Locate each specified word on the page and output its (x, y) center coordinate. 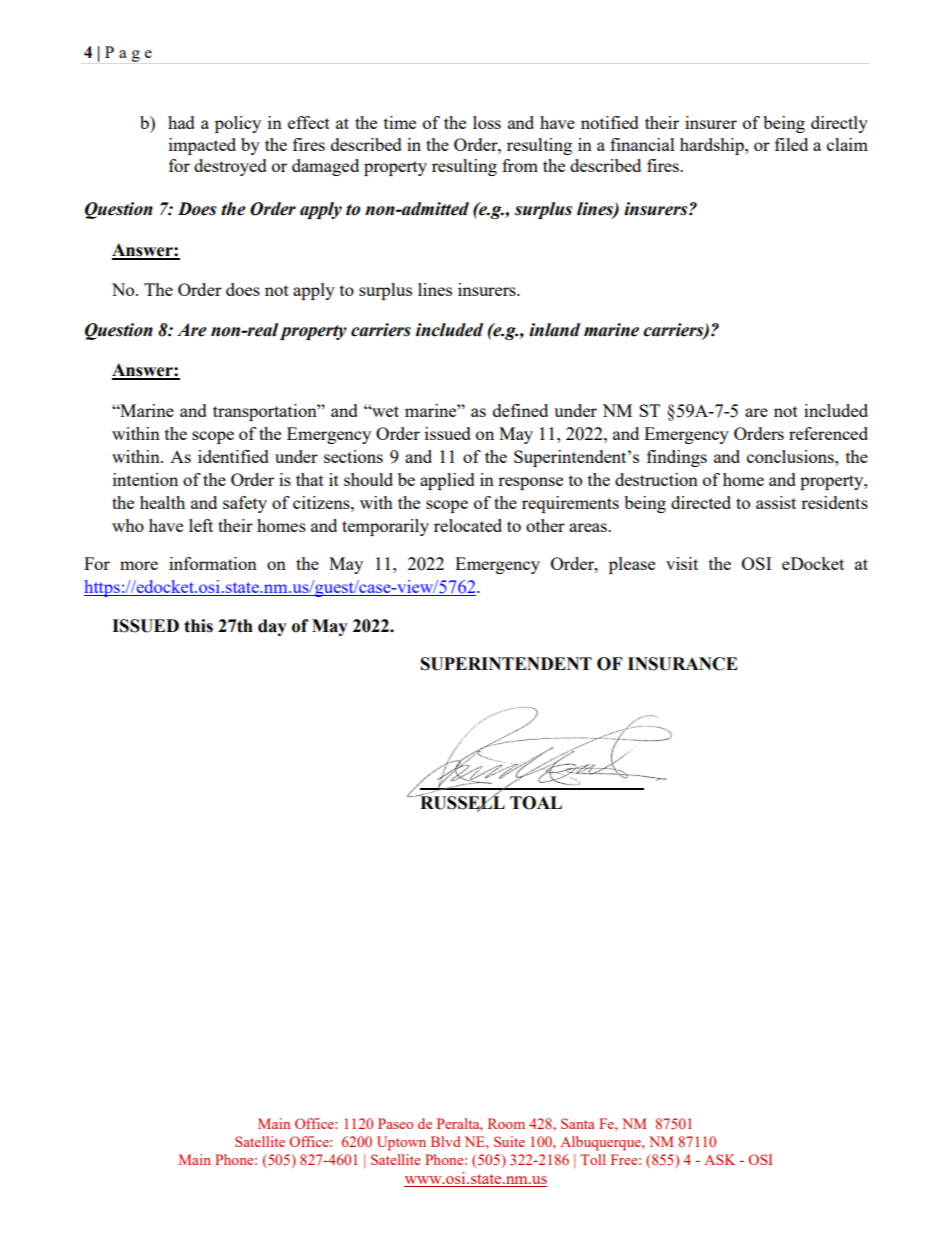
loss (487, 122)
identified (233, 456)
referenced (828, 433)
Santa (578, 1123)
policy (238, 124)
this (198, 626)
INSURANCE (683, 664)
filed (791, 144)
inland (554, 330)
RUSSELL (461, 803)
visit (682, 563)
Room (506, 1123)
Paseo (395, 1123)
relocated (468, 525)
